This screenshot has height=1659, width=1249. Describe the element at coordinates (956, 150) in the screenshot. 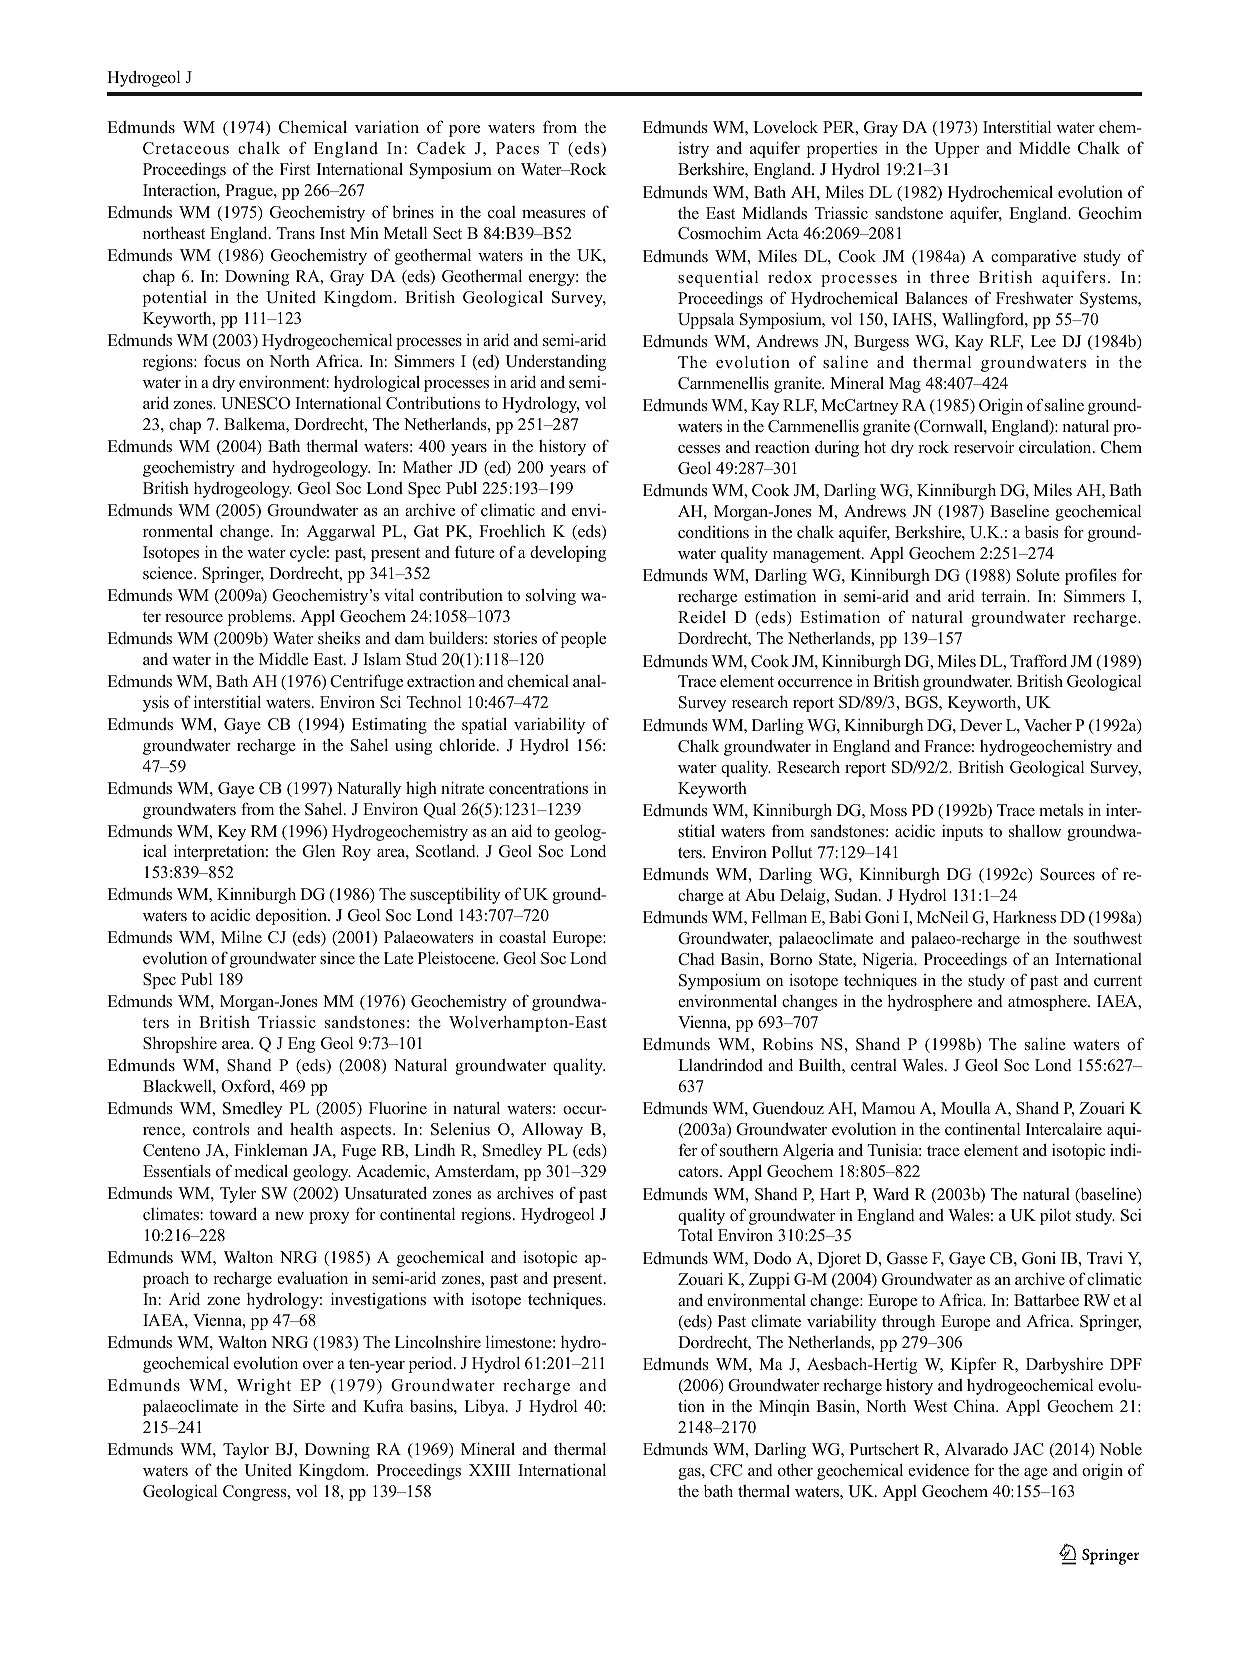

I see `Upper` at that location.
